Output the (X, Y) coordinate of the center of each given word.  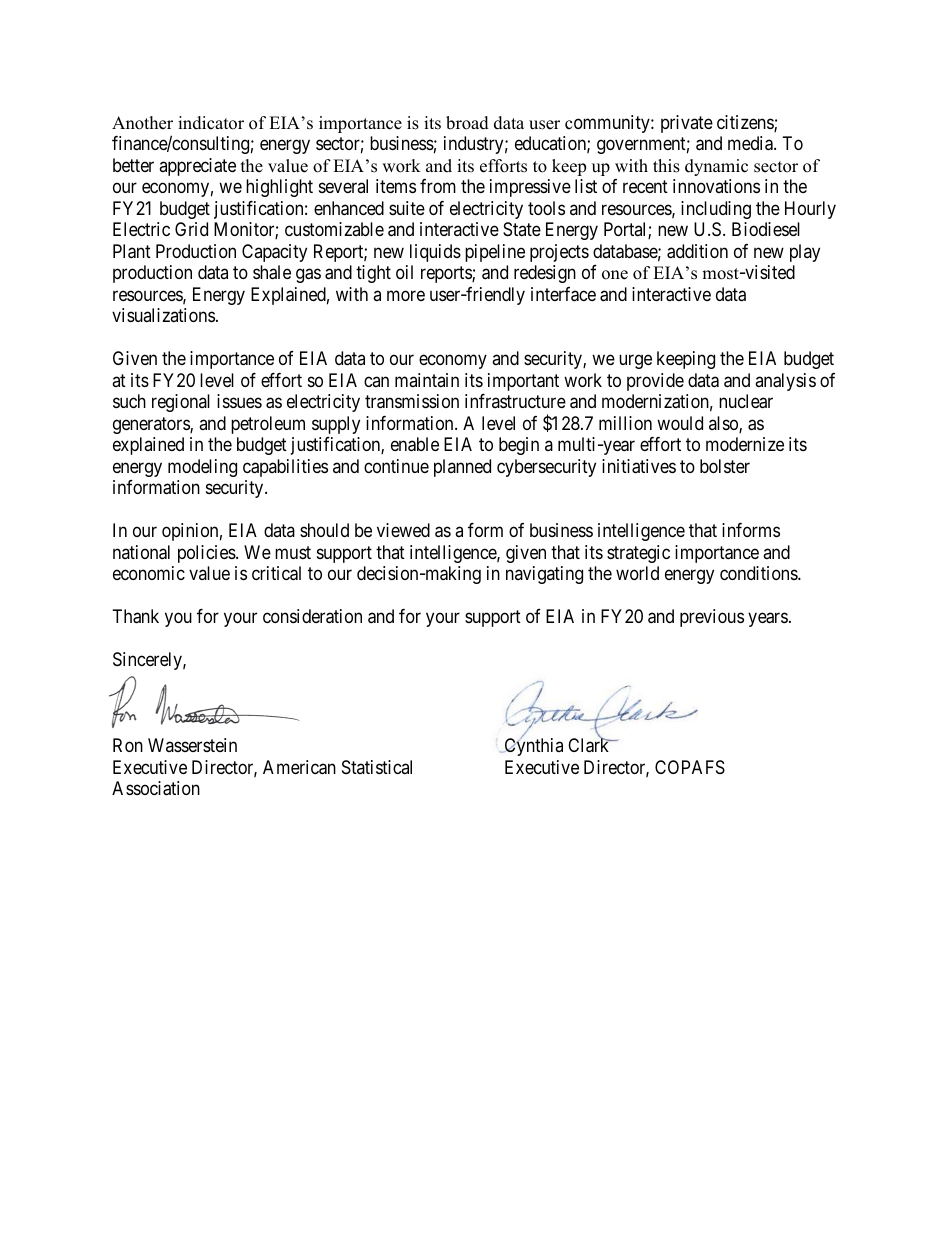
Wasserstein (192, 745)
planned (462, 468)
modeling (202, 468)
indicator (211, 123)
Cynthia (532, 746)
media (751, 143)
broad (467, 123)
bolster (725, 466)
